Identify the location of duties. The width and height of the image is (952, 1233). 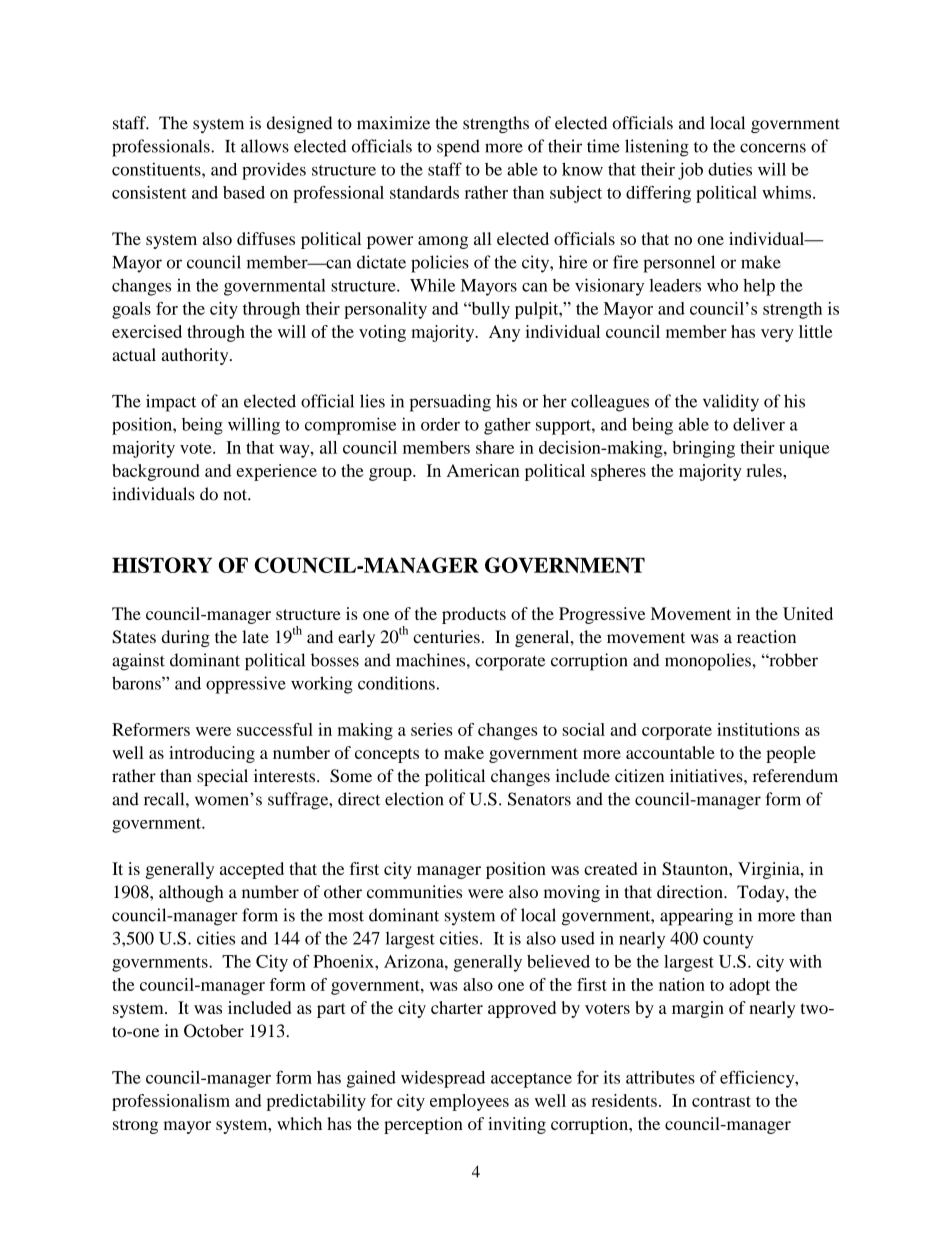
(730, 169).
